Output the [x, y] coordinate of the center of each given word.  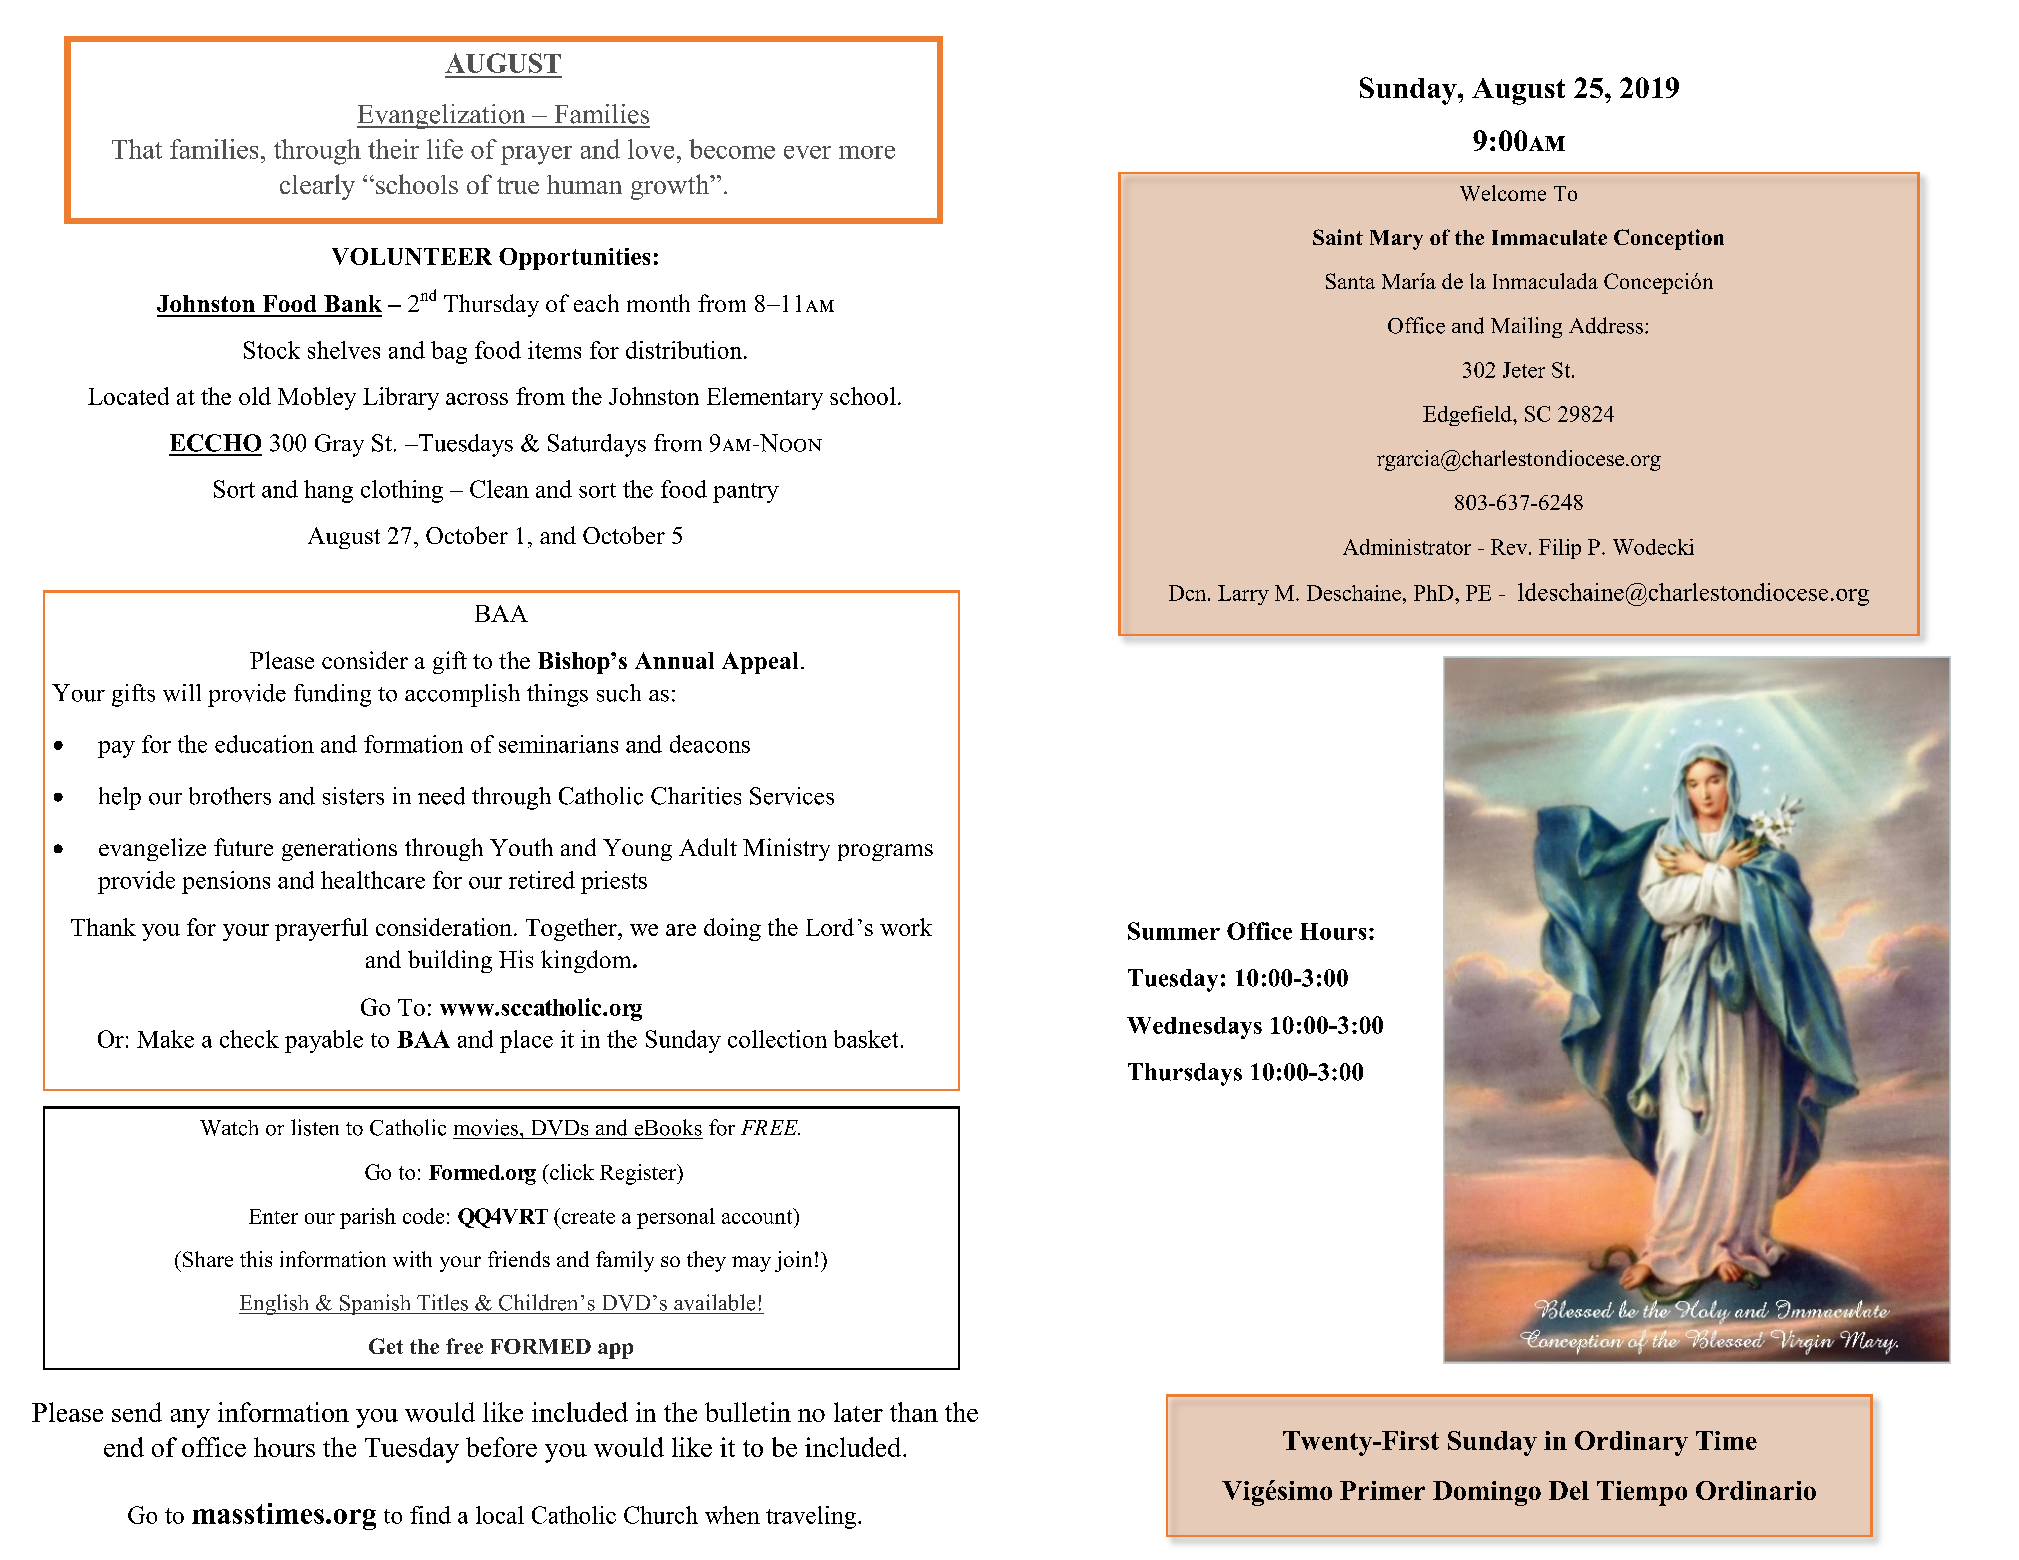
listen [315, 1127]
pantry [746, 493]
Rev [1510, 547]
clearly [317, 187]
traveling [812, 1517]
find [430, 1515]
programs [885, 852]
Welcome [1503, 193]
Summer [1174, 931]
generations [339, 849]
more [867, 152]
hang [328, 491]
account [758, 1216]
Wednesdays [1194, 1028]
